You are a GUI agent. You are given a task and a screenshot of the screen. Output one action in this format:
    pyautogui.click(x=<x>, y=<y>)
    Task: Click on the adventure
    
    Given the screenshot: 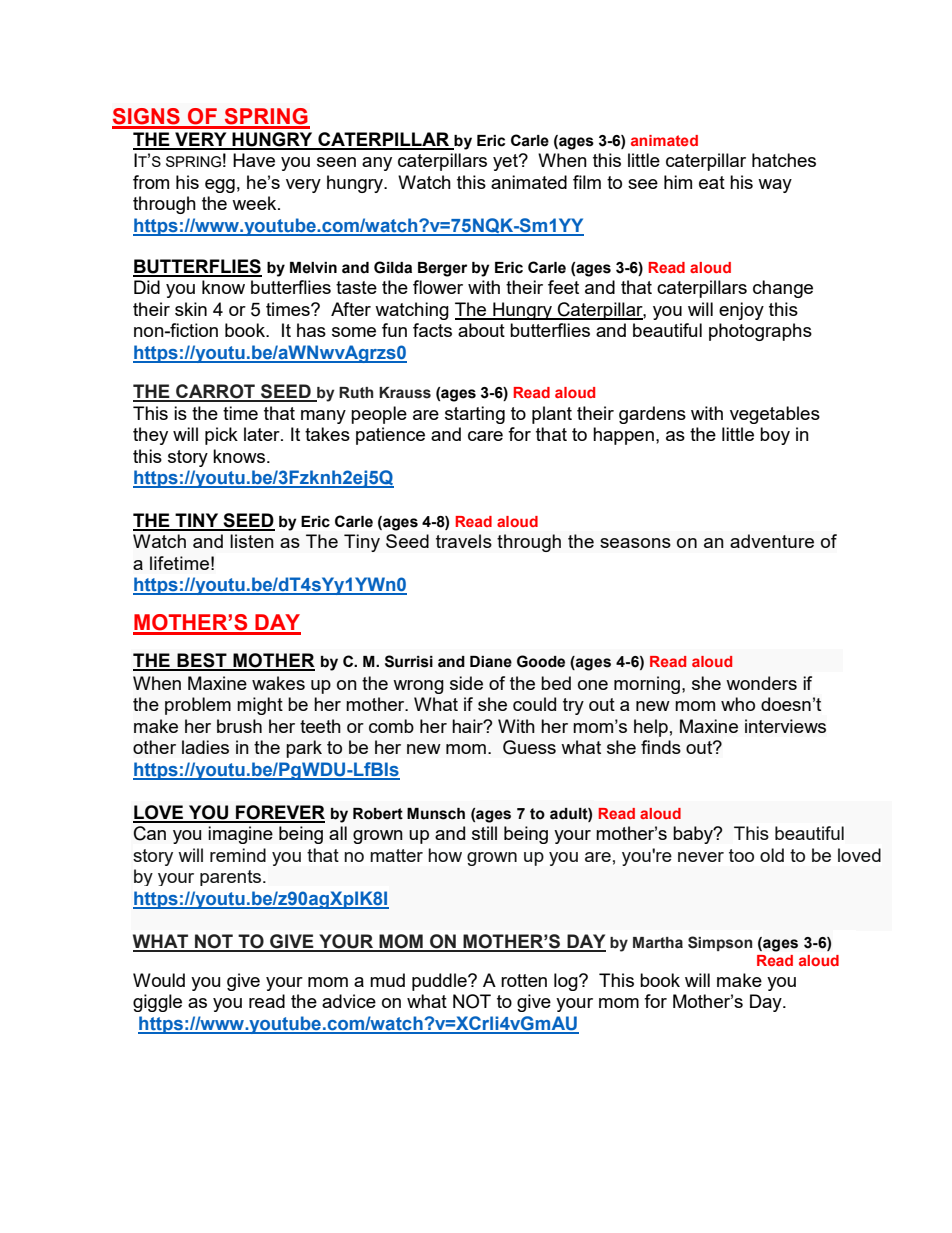 What is the action you would take?
    pyautogui.click(x=772, y=541)
